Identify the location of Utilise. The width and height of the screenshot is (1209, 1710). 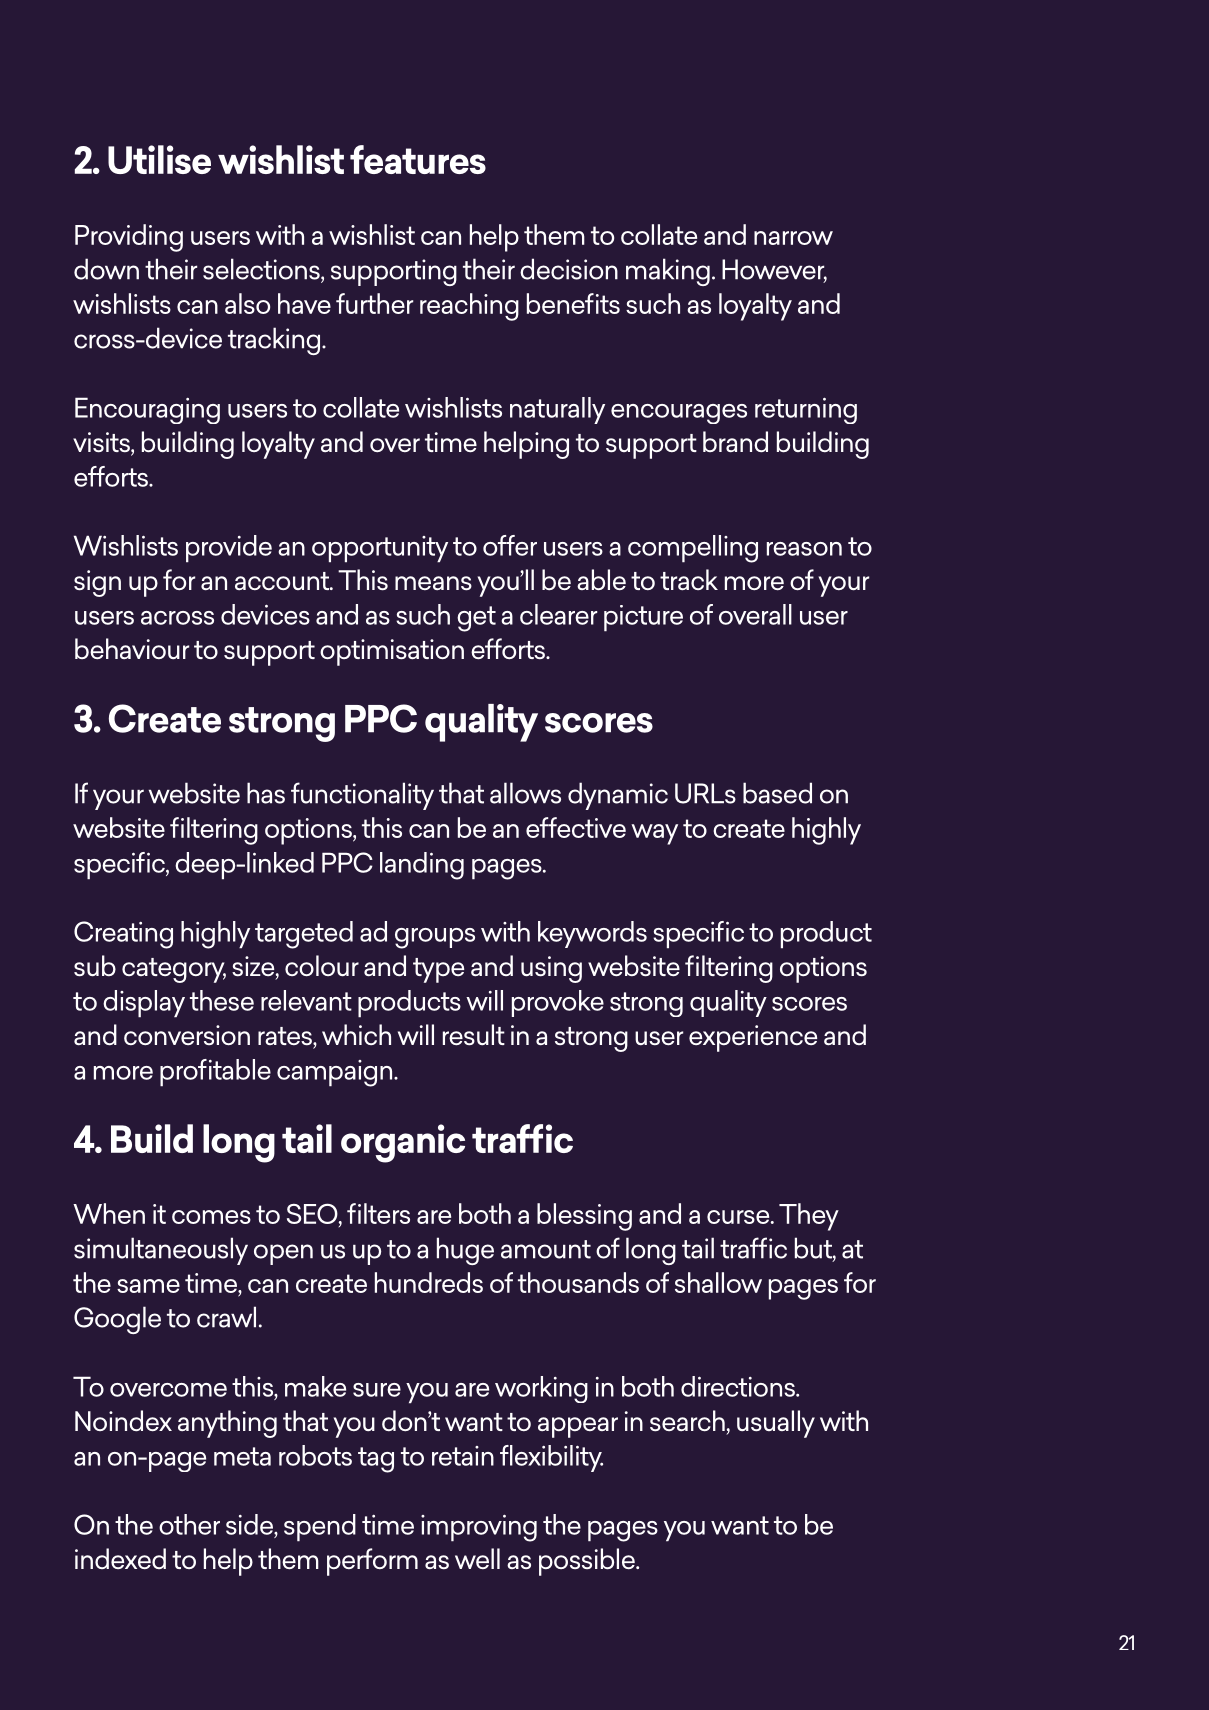
(159, 159).
